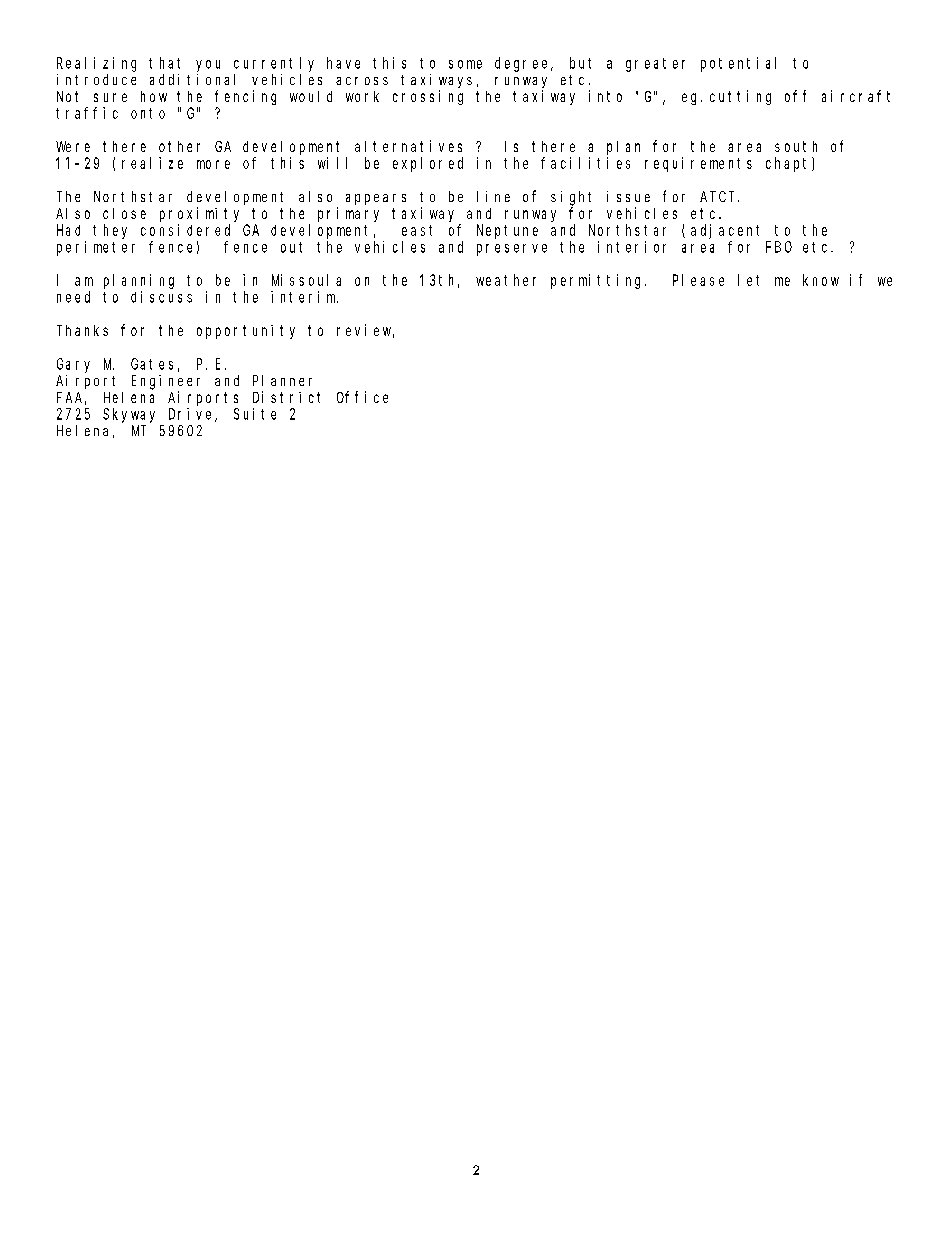  I want to click on into, so click(605, 96).
